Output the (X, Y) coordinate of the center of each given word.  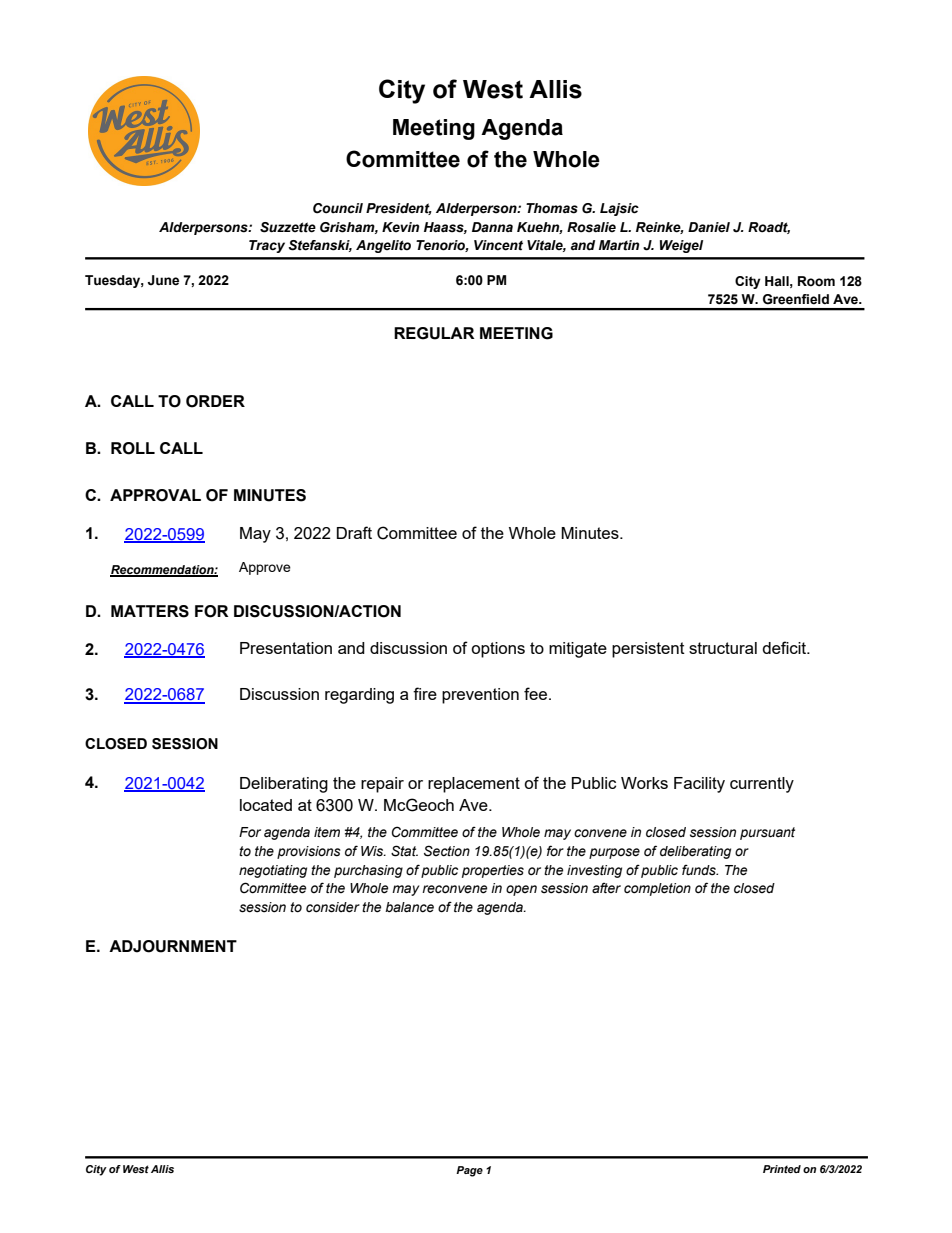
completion (657, 889)
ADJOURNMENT (173, 946)
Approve (265, 568)
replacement (474, 785)
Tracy (267, 246)
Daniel (709, 227)
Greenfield (796, 299)
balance (409, 907)
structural (723, 648)
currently (762, 785)
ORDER (215, 401)
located (266, 805)
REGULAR (434, 333)
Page (469, 1171)
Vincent (498, 245)
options (498, 650)
